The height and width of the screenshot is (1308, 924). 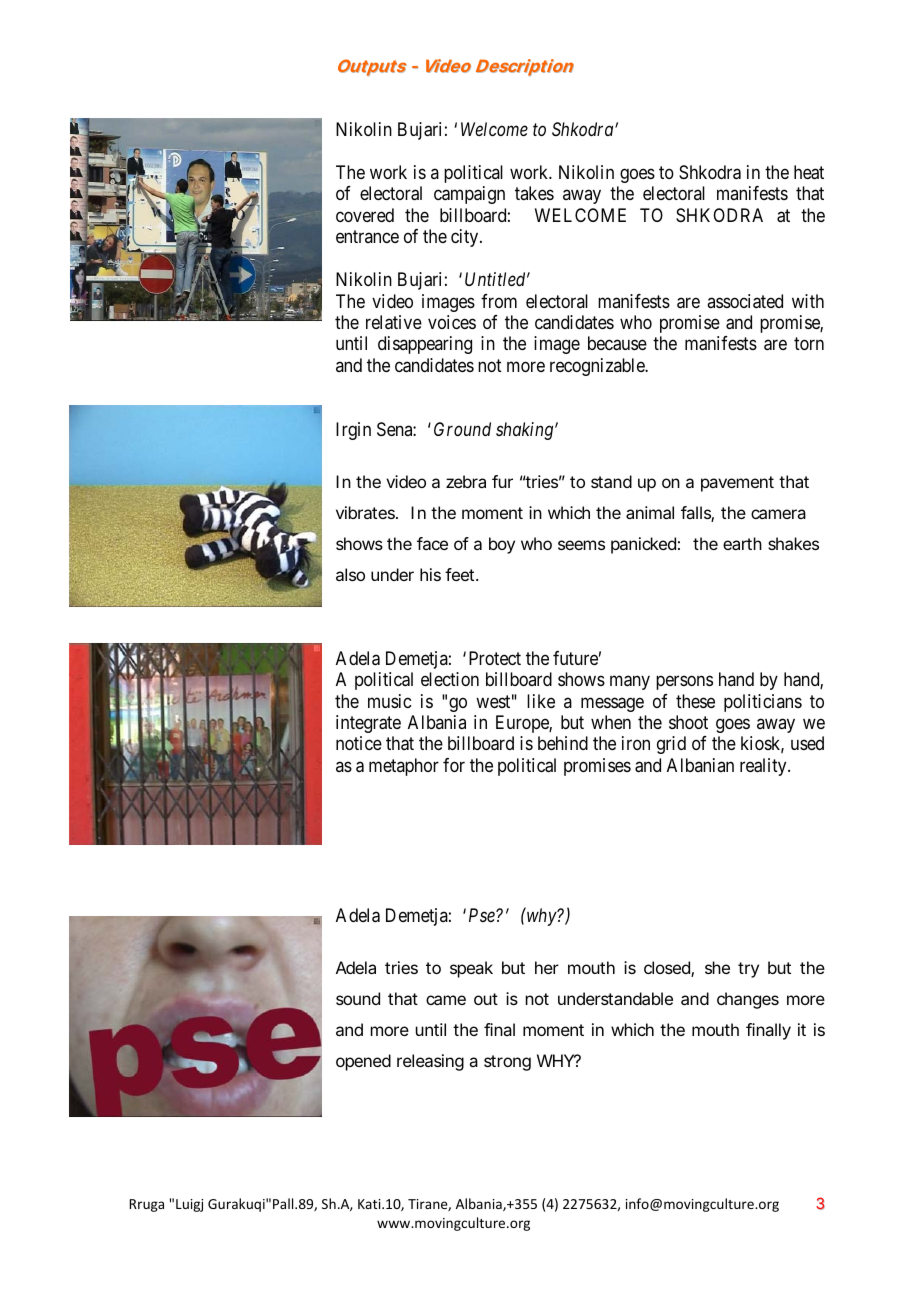 What do you see at coordinates (389, 701) in the screenshot?
I see `music` at bounding box center [389, 701].
